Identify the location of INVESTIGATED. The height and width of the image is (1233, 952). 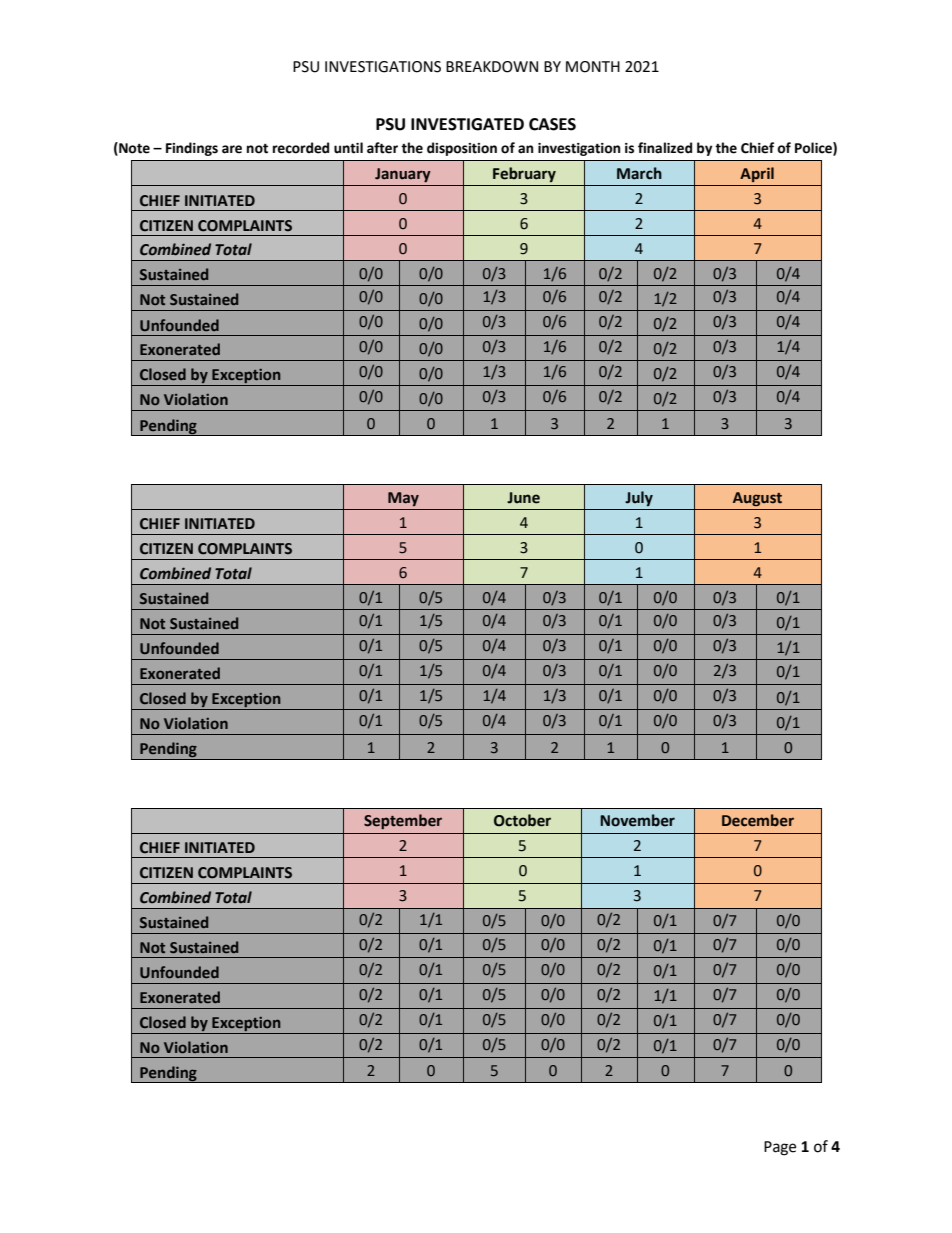
(467, 124).
